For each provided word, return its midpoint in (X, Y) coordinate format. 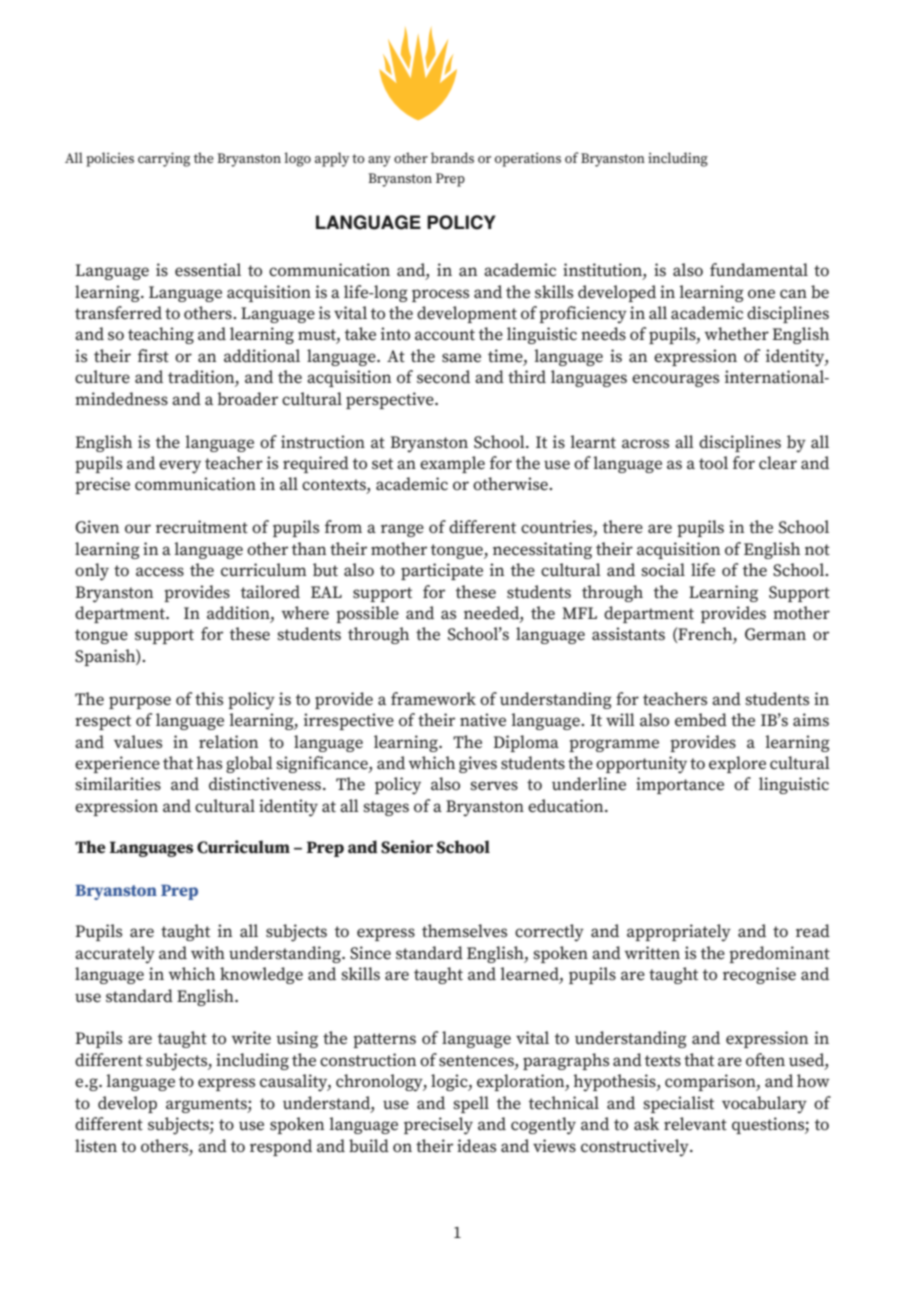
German (775, 634)
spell (471, 1104)
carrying (164, 159)
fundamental (759, 270)
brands (452, 157)
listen (96, 1146)
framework (433, 699)
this (209, 699)
